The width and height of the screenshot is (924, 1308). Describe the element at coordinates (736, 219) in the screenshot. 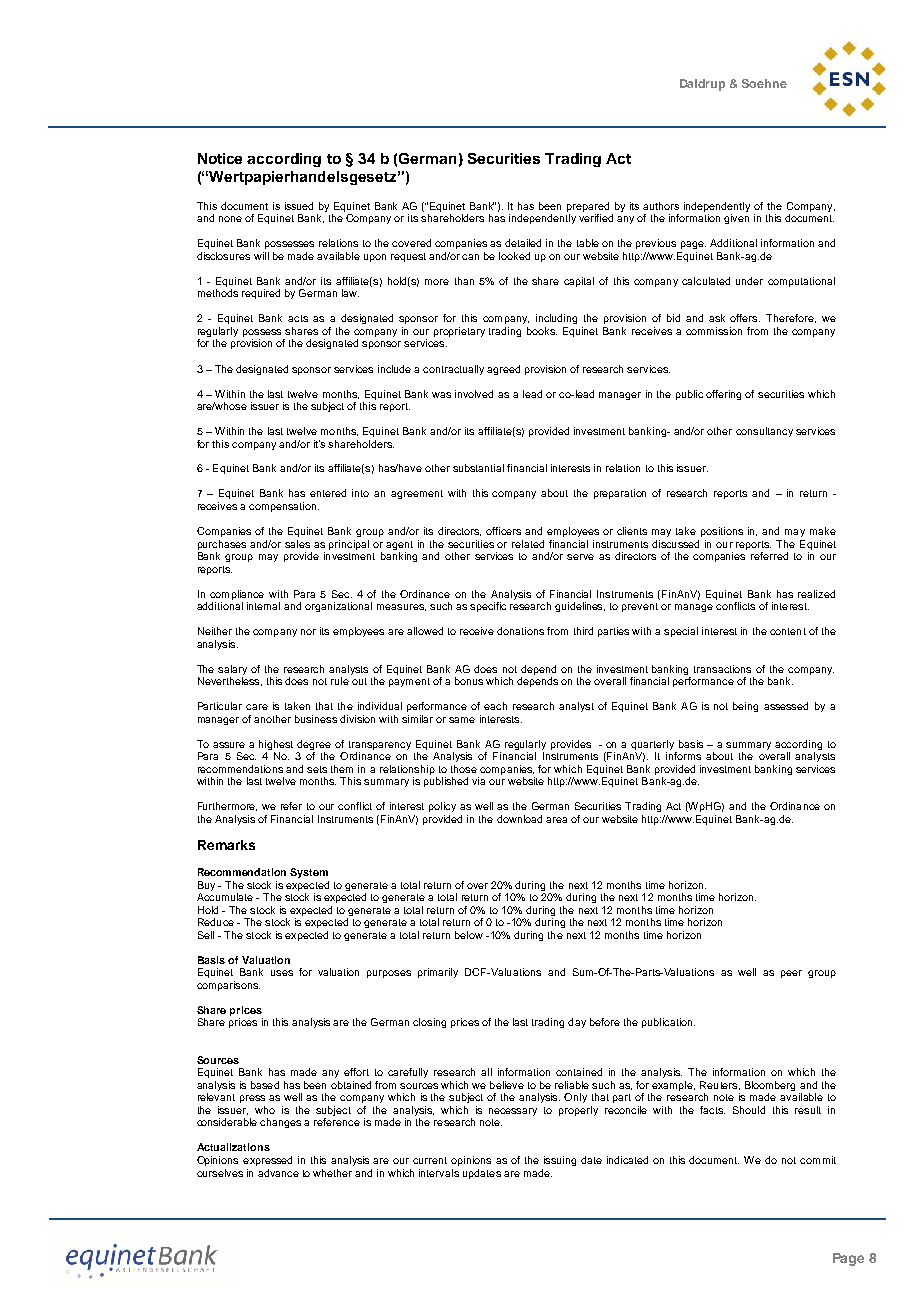

I see `given` at that location.
